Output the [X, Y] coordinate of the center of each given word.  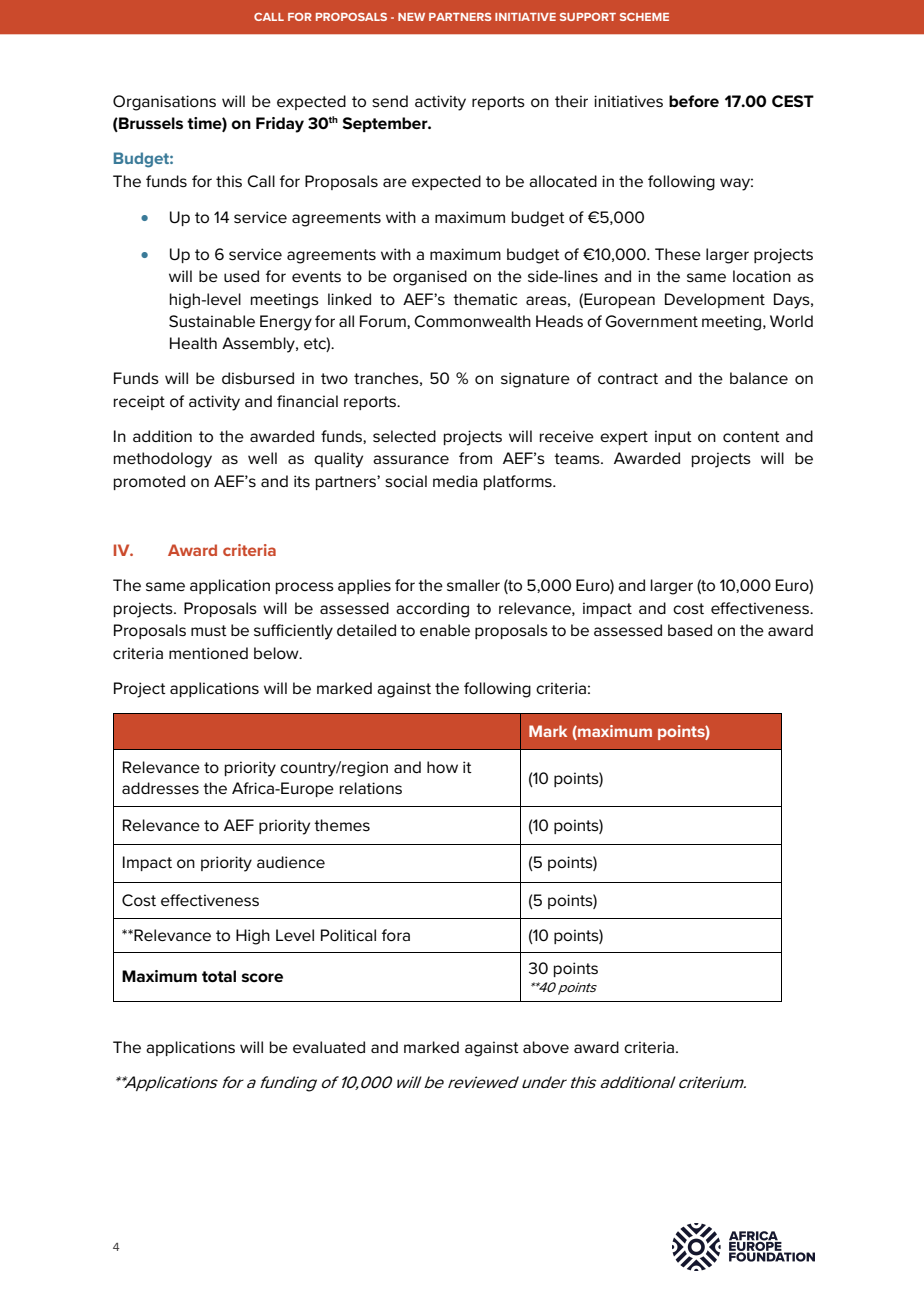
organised [430, 278]
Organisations [164, 103]
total [219, 976]
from [475, 458]
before [694, 101]
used [241, 276]
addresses [160, 788]
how [442, 767]
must [209, 631]
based [690, 630]
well [262, 458]
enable [445, 630]
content [751, 437]
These [678, 254]
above [546, 1047]
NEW [411, 17]
